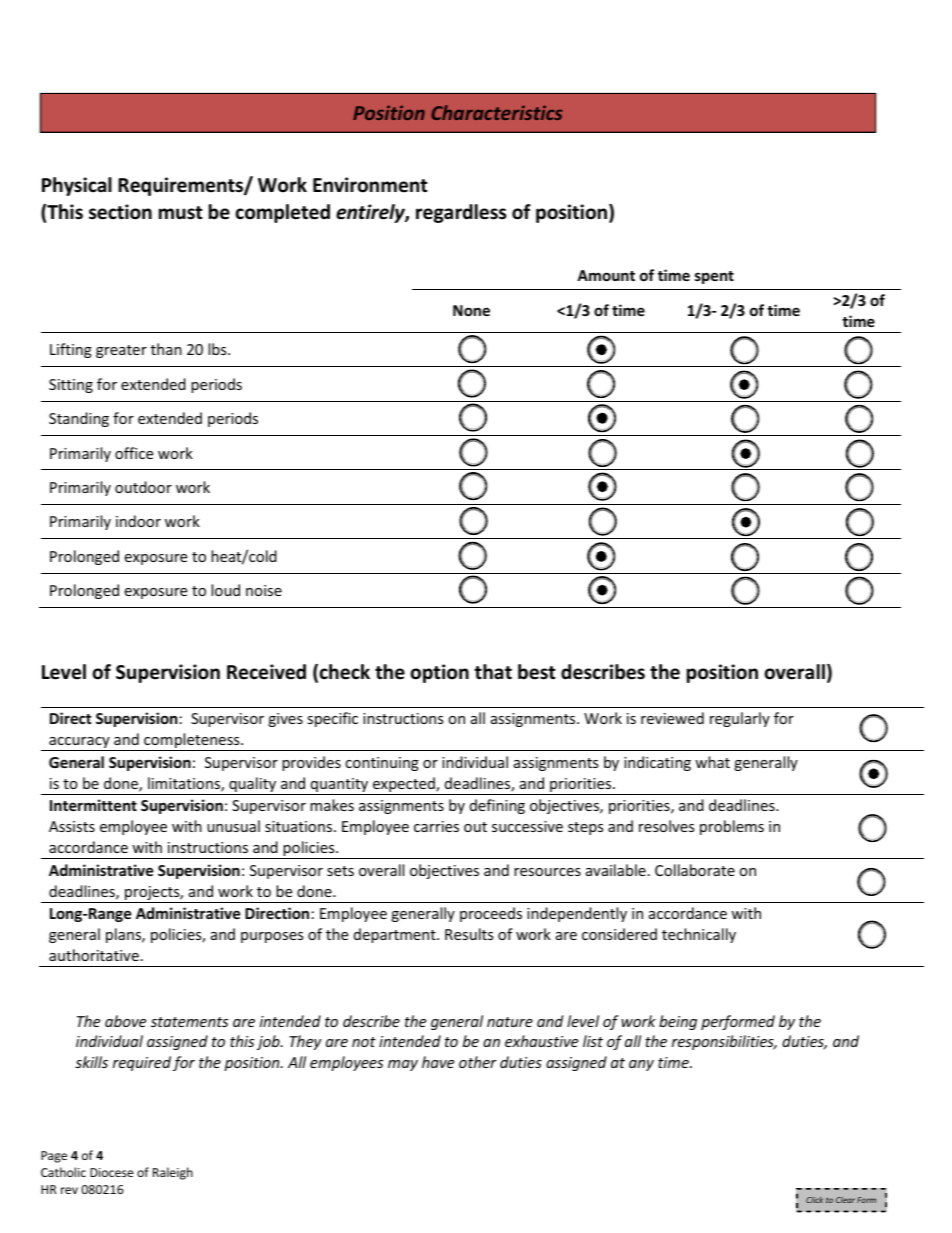 The image size is (952, 1233). What do you see at coordinates (440, 673) in the screenshot?
I see `option` at bounding box center [440, 673].
